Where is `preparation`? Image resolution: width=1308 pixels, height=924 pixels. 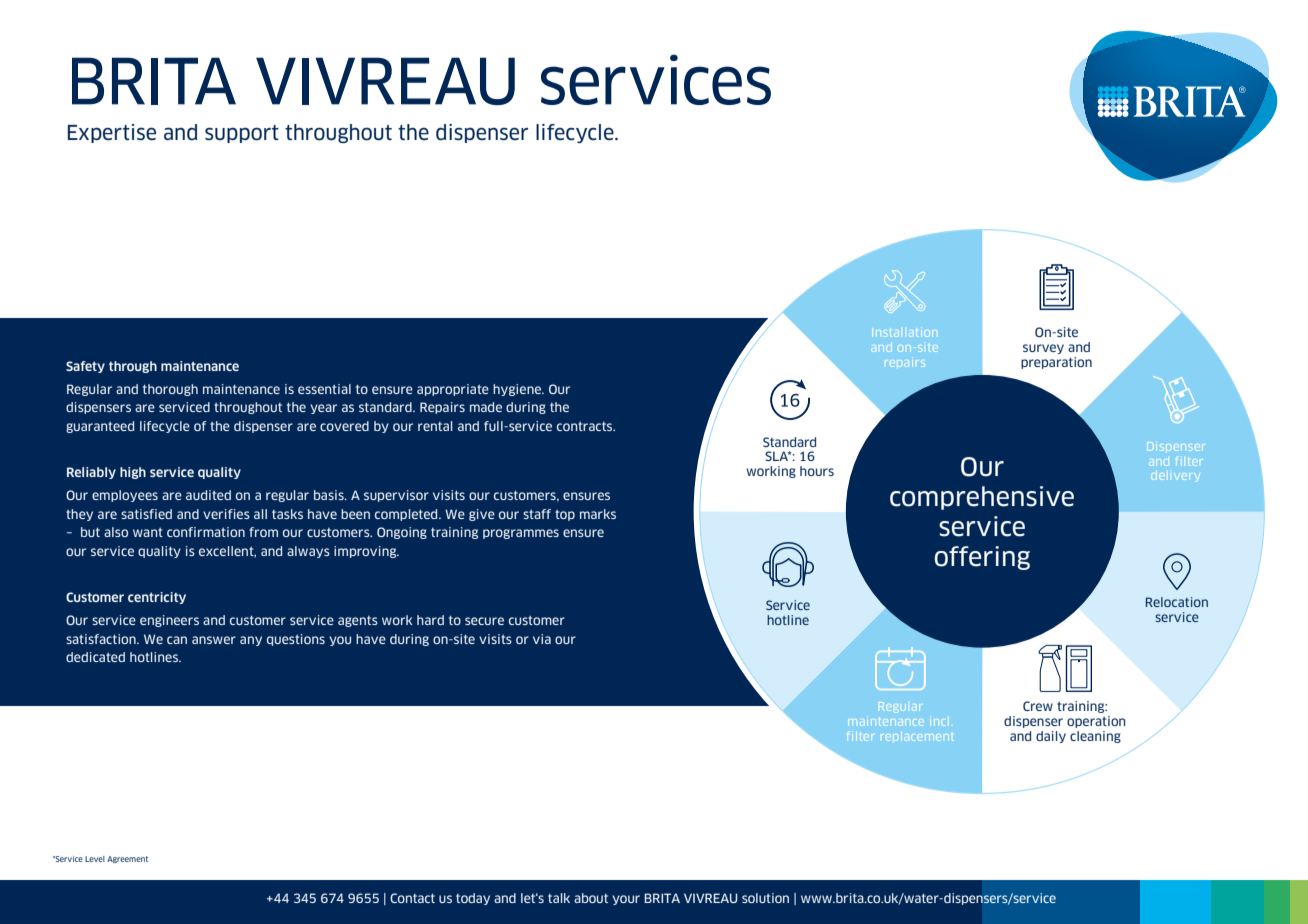
preparation is located at coordinates (1056, 363).
